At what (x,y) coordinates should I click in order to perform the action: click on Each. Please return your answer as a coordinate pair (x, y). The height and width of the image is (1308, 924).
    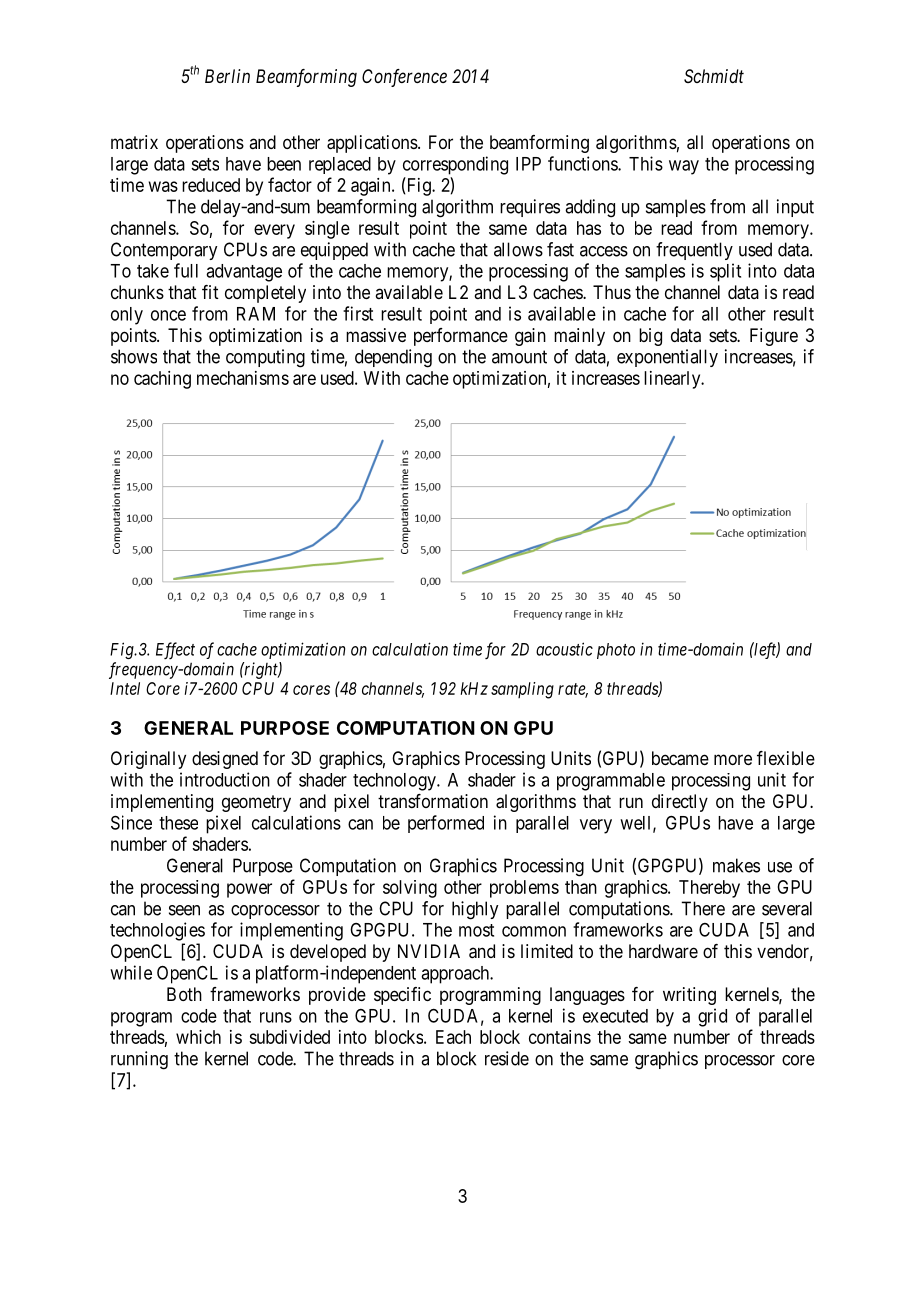
    Looking at the image, I should click on (453, 1037).
